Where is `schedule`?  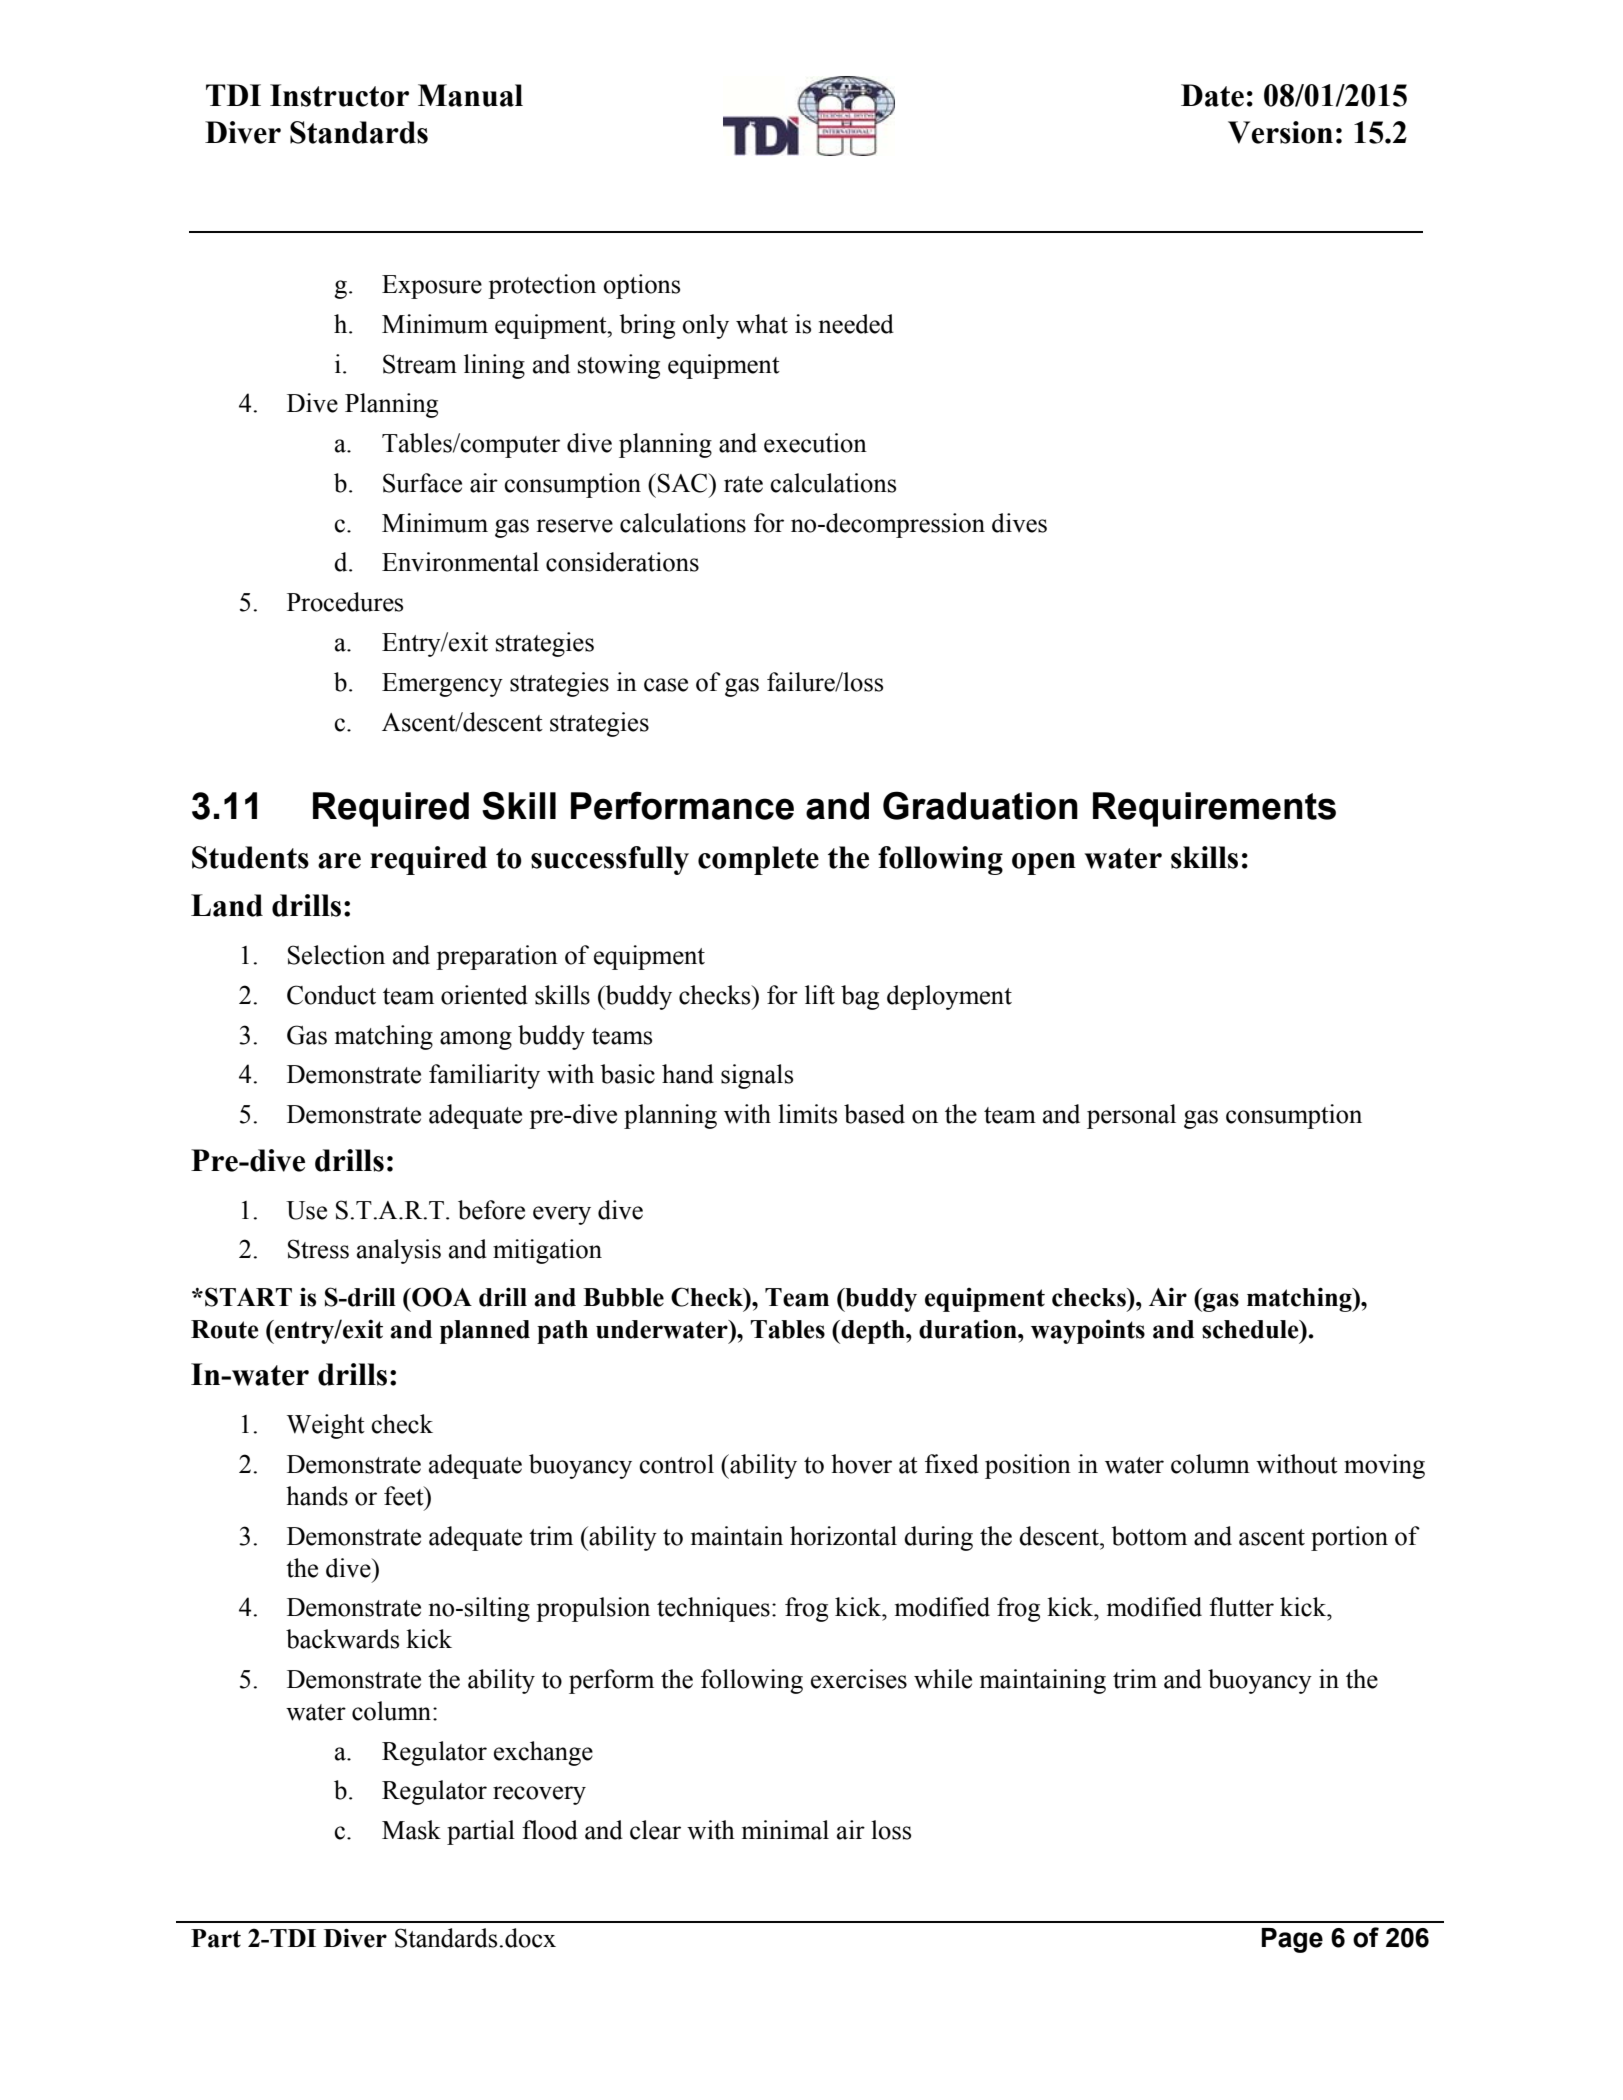 schedule is located at coordinates (1251, 1329).
